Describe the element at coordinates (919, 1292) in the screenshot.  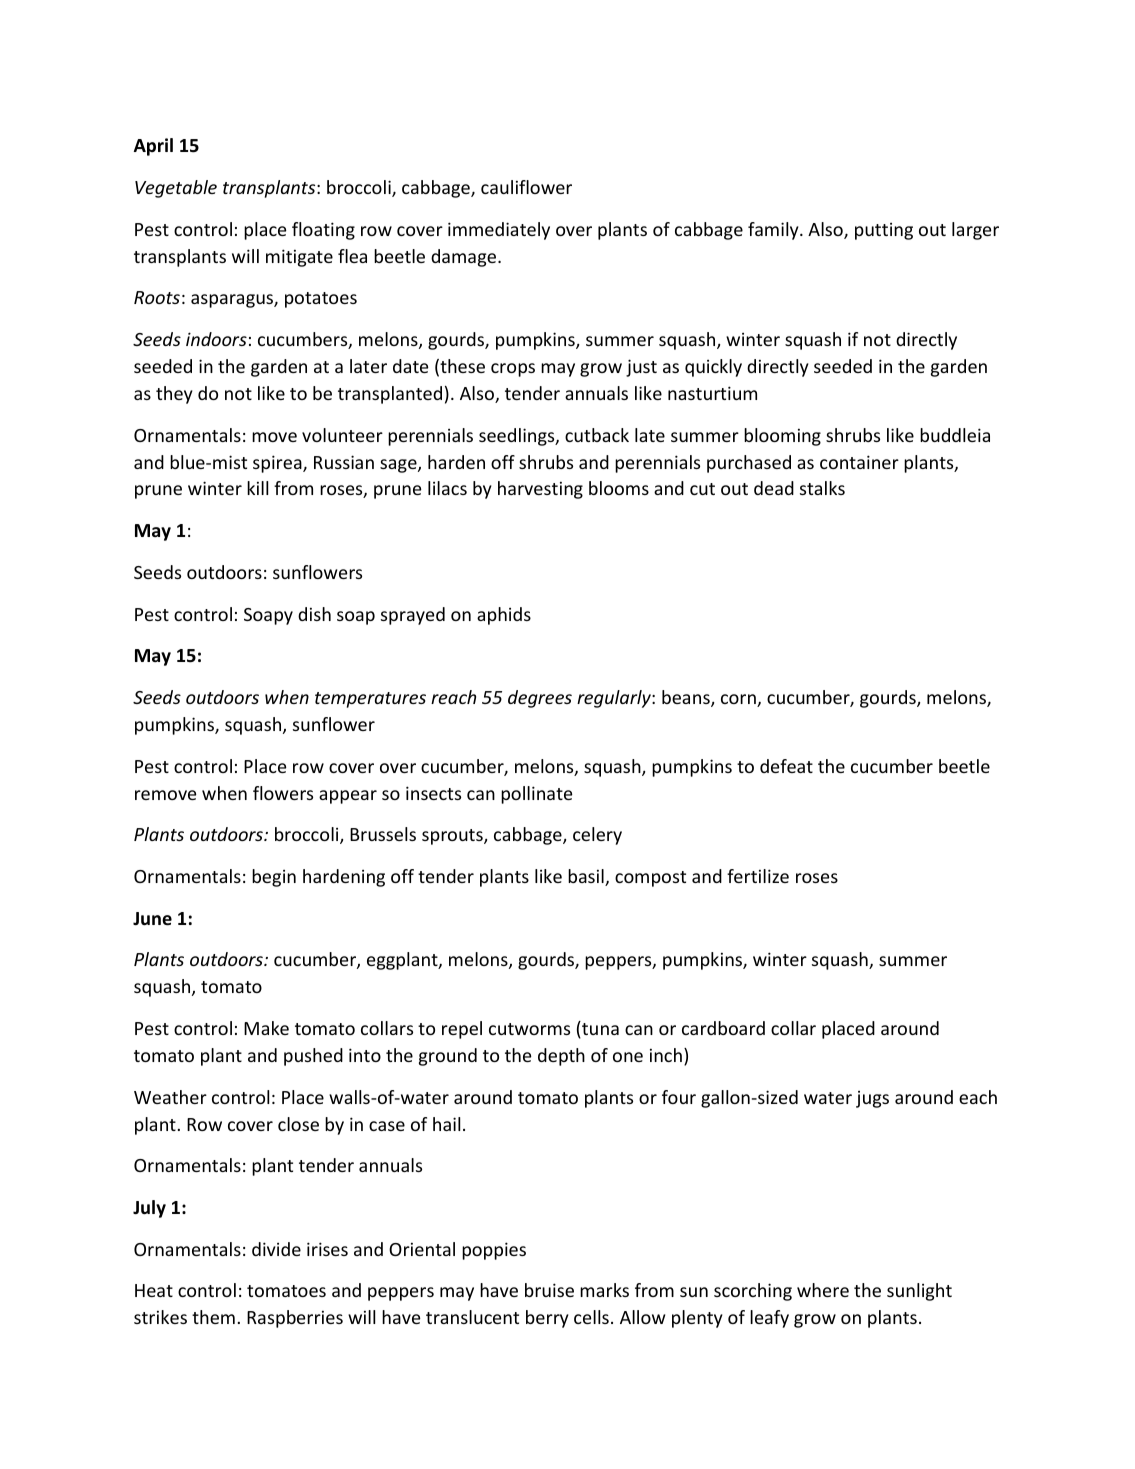
I see `sunlight` at that location.
